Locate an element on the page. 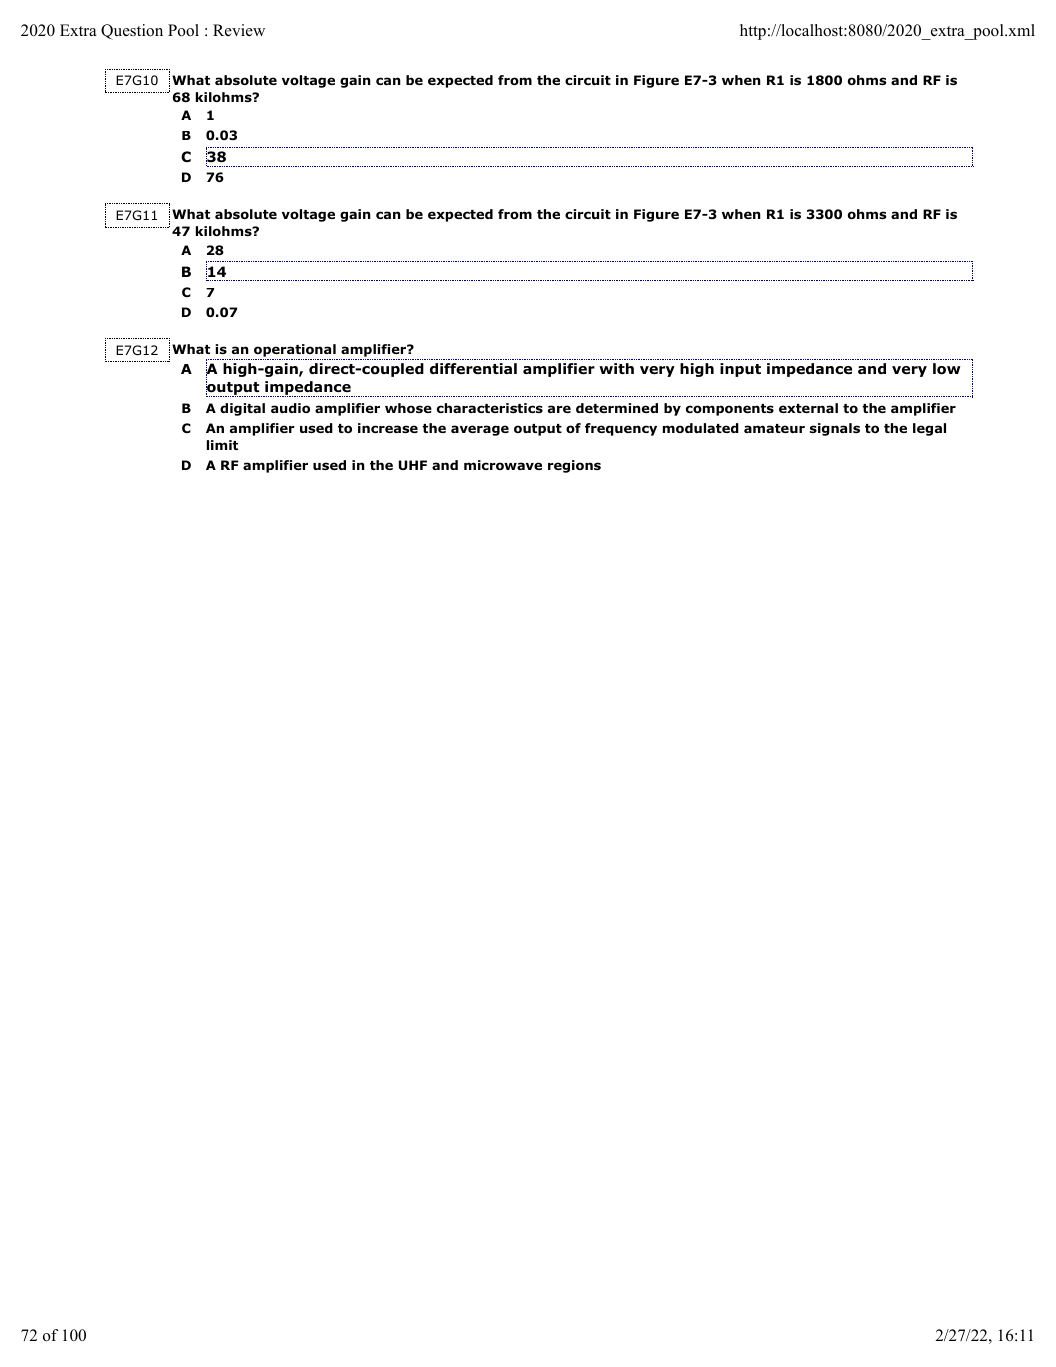 The width and height of the page is (1056, 1367). input is located at coordinates (740, 370).
